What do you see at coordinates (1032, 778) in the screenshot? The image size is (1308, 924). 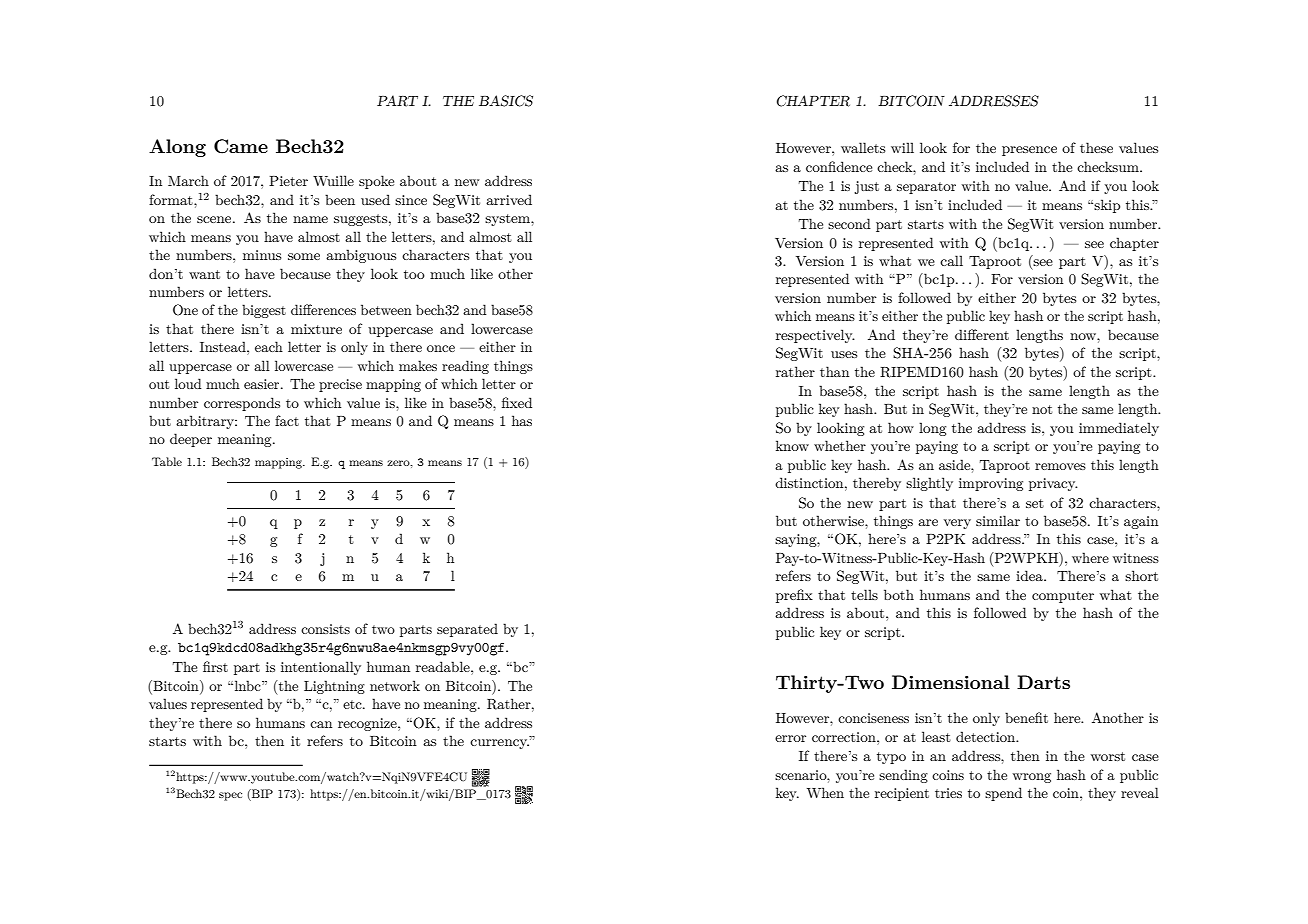 I see `wrong` at bounding box center [1032, 778].
